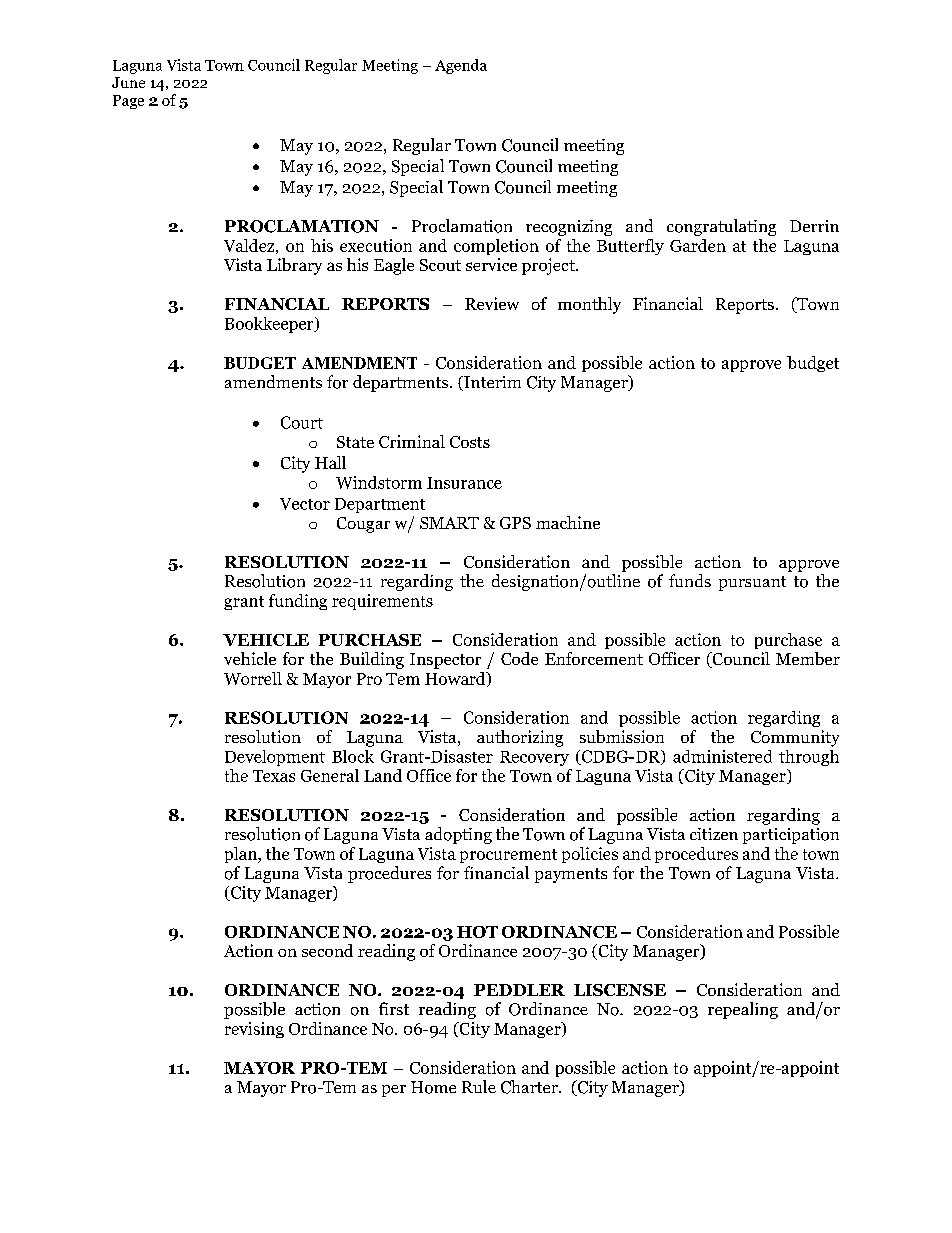 The height and width of the screenshot is (1233, 952). Describe the element at coordinates (721, 227) in the screenshot. I see `congratulating` at that location.
